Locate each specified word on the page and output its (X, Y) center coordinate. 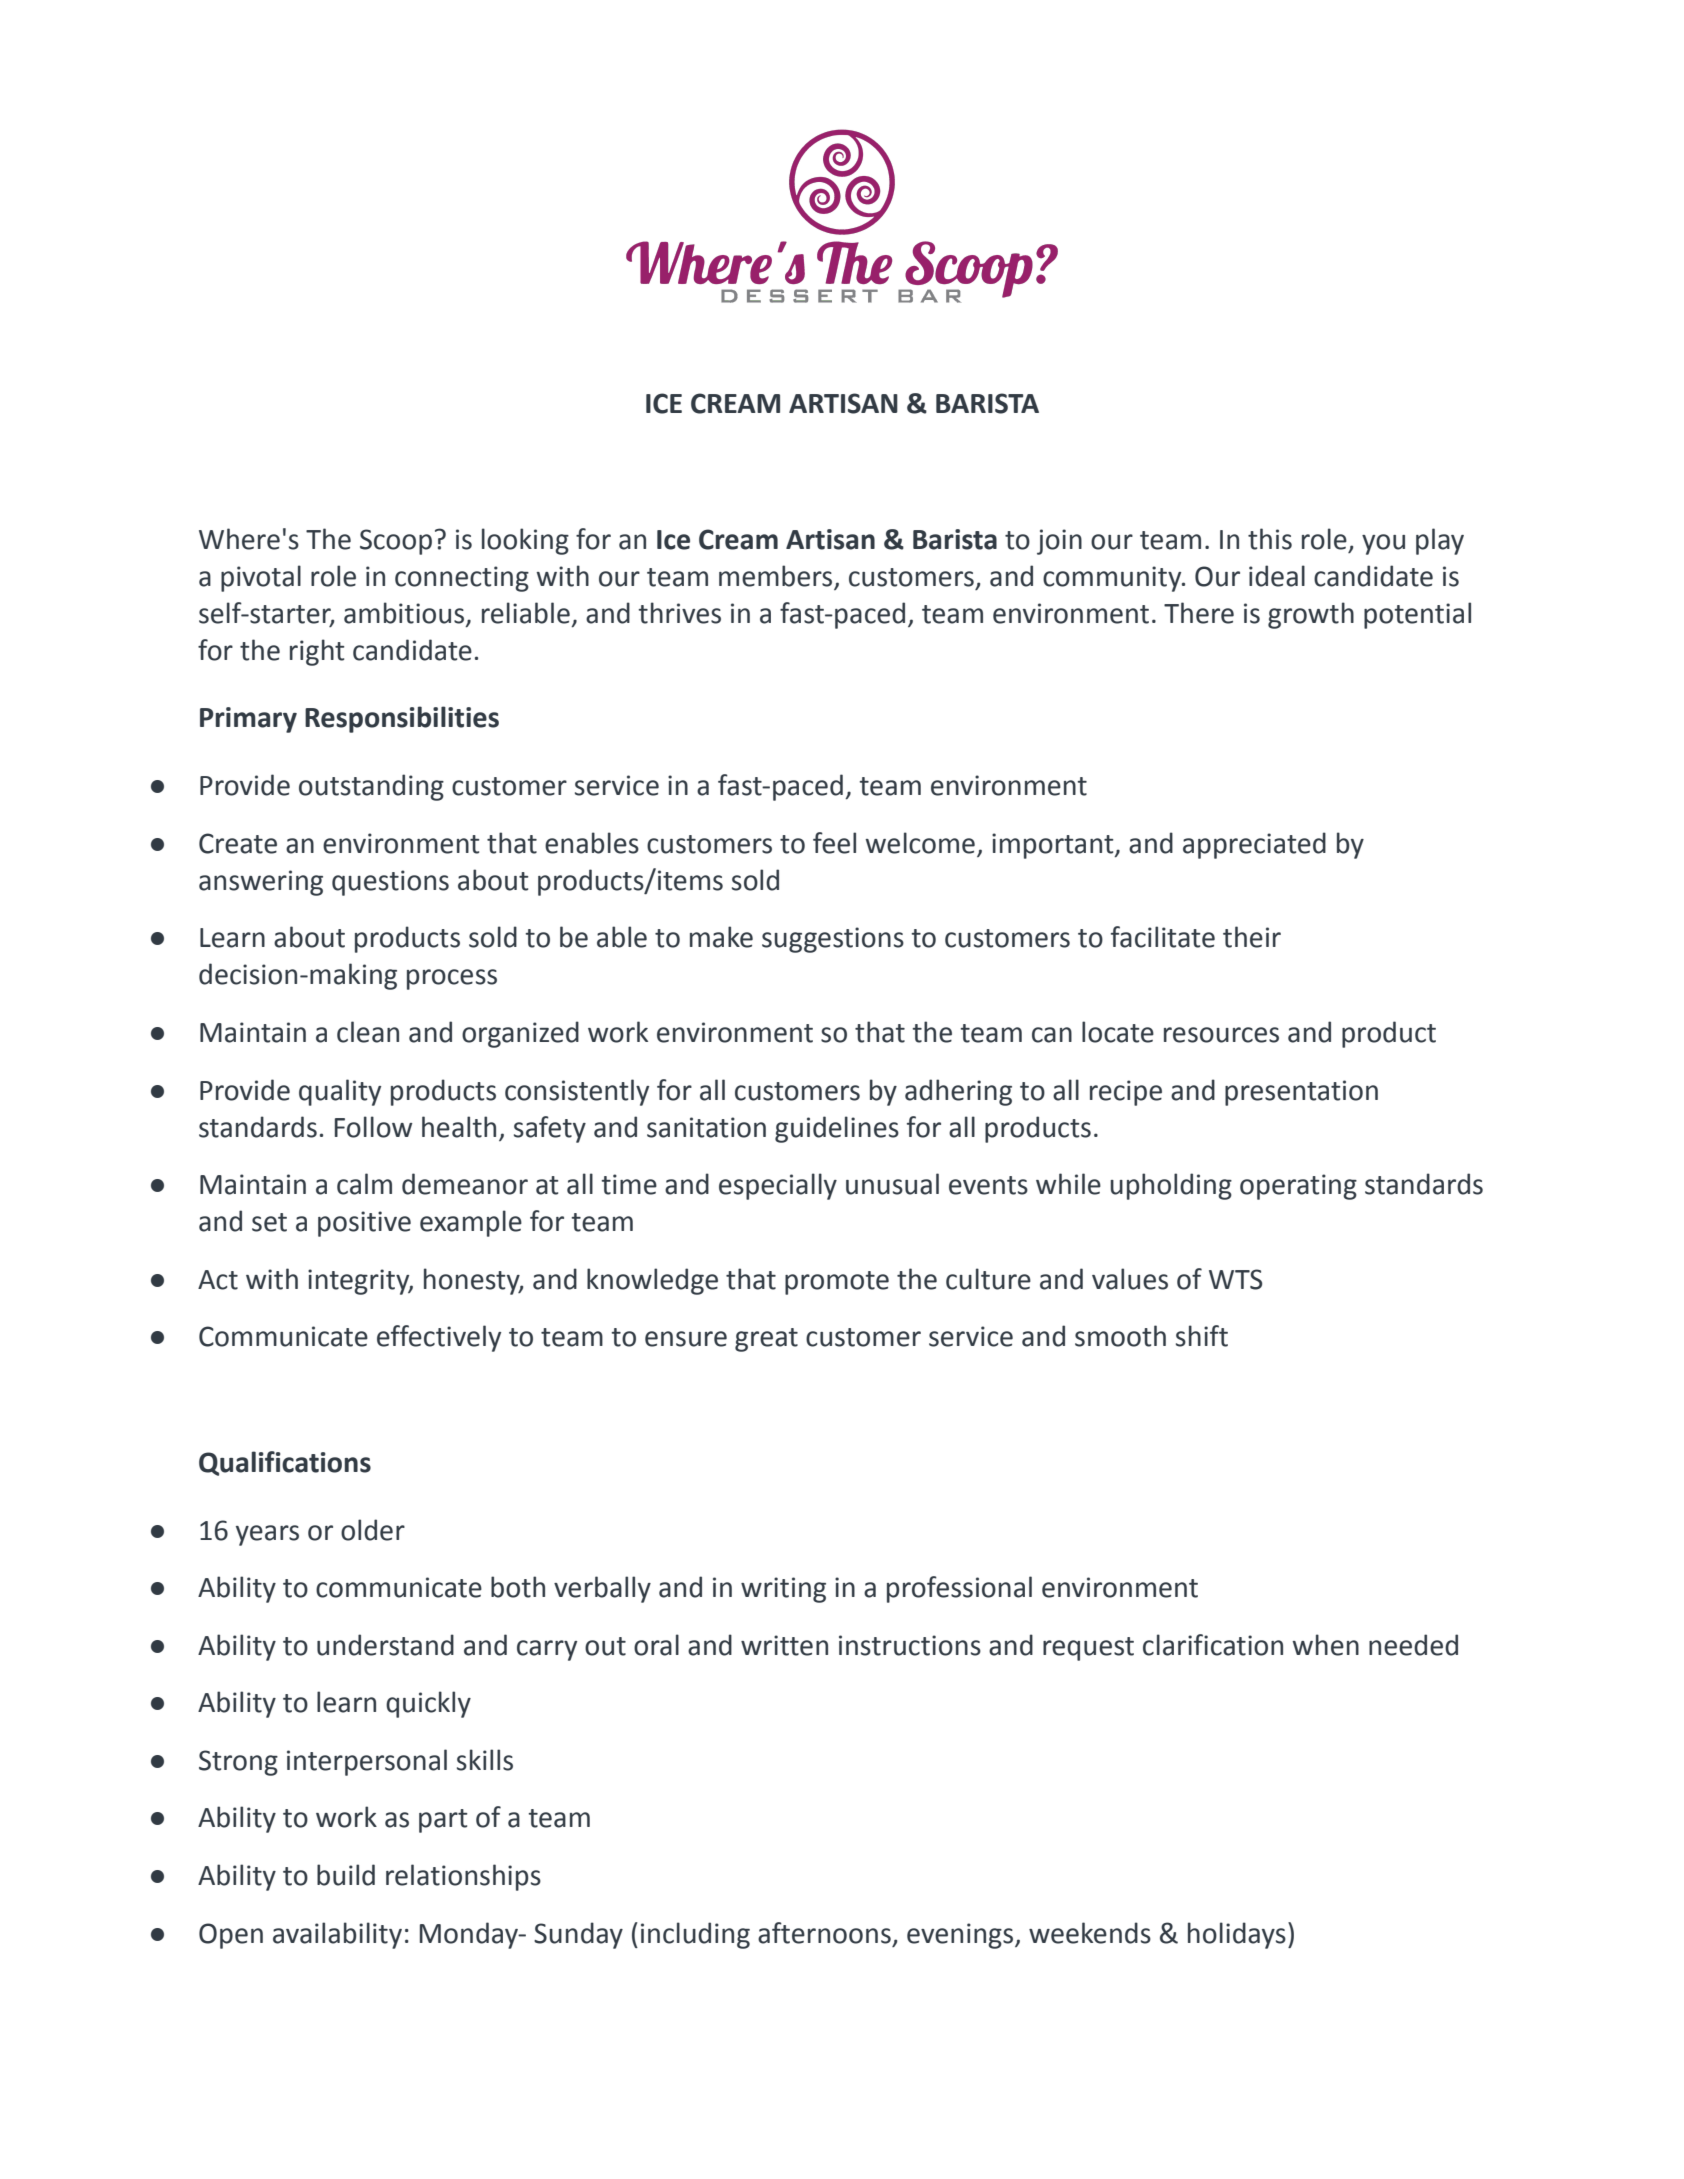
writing (783, 1590)
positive (364, 1224)
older (373, 1530)
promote (837, 1283)
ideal (1277, 576)
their (1252, 937)
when (1325, 1645)
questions (390, 883)
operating (1298, 1187)
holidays (1237, 1935)
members (775, 576)
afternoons (824, 1933)
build (346, 1875)
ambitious (405, 613)
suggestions (833, 940)
